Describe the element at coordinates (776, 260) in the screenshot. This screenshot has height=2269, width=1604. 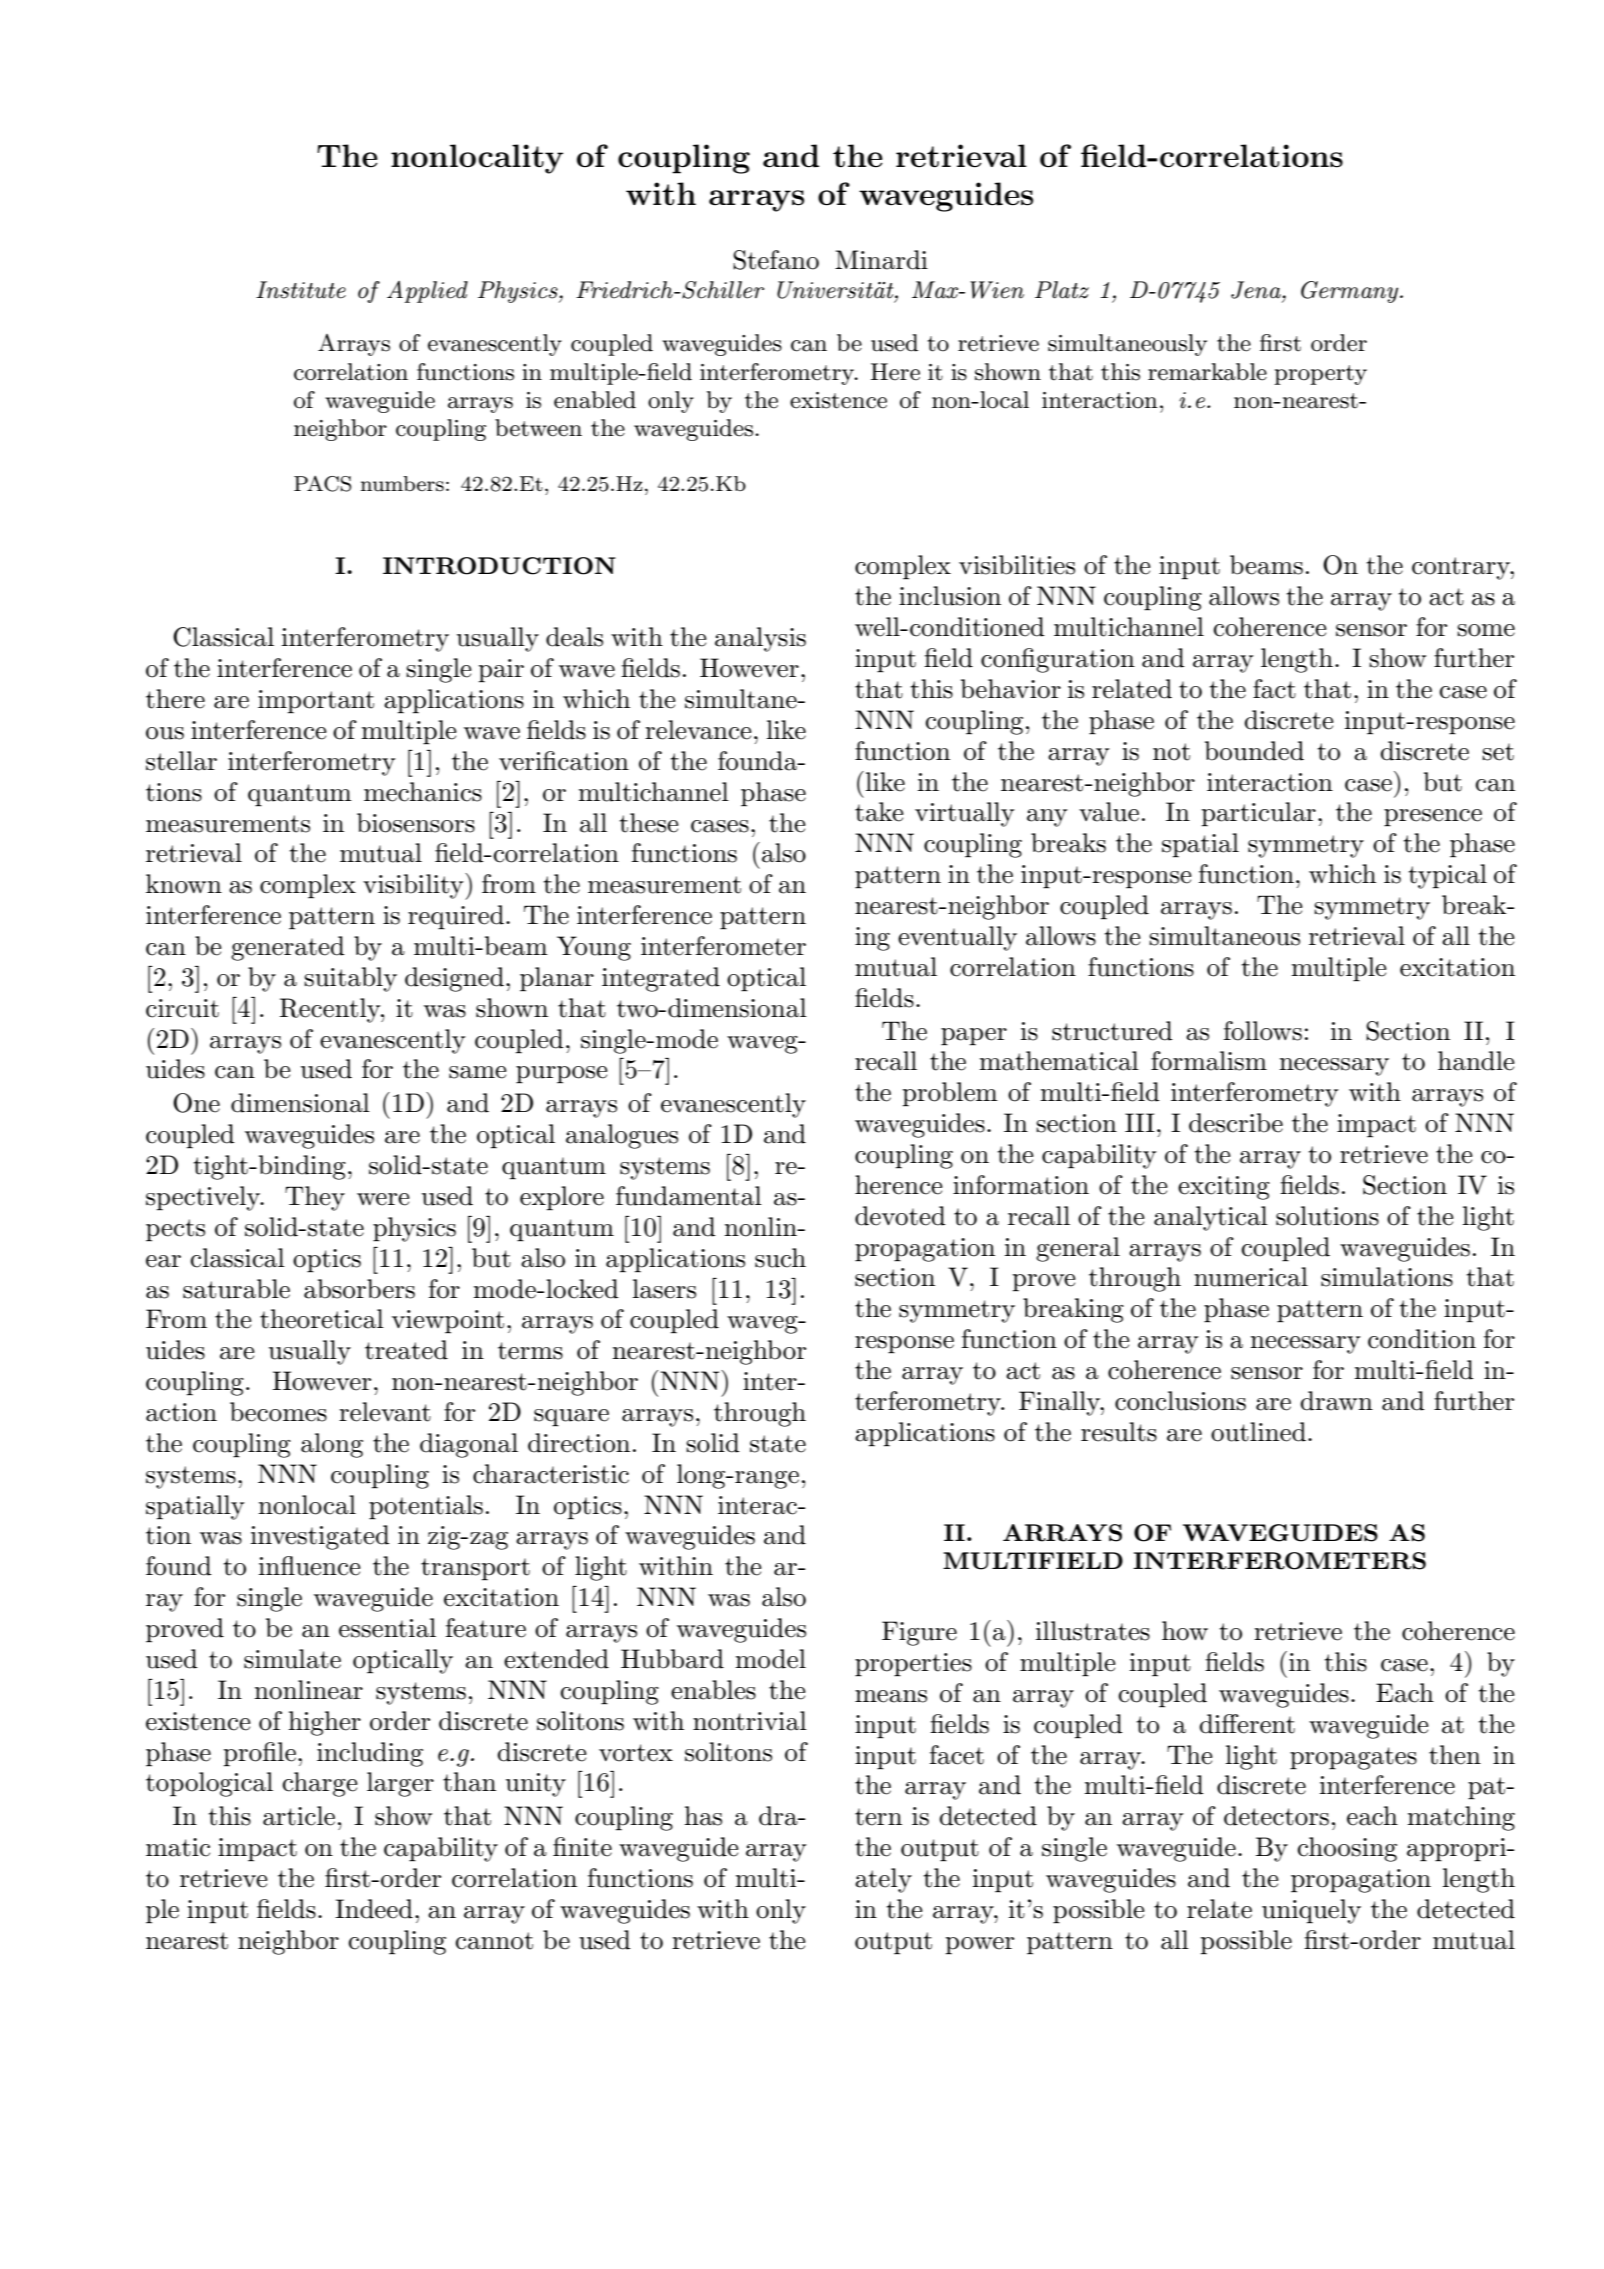
I see `Stefano` at that location.
